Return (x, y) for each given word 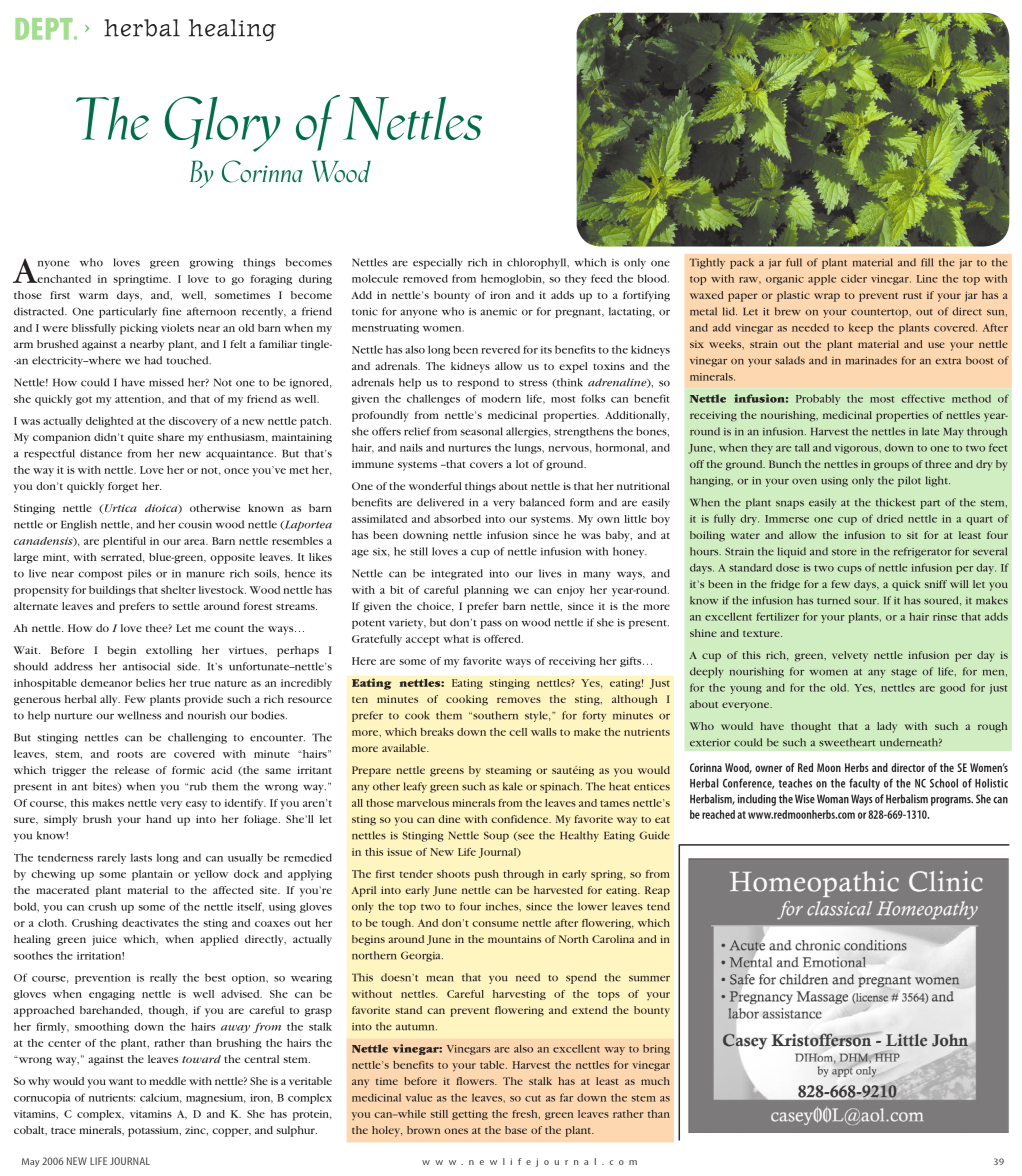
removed (425, 278)
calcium (161, 1098)
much (655, 1081)
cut (533, 1098)
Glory (222, 124)
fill (927, 262)
